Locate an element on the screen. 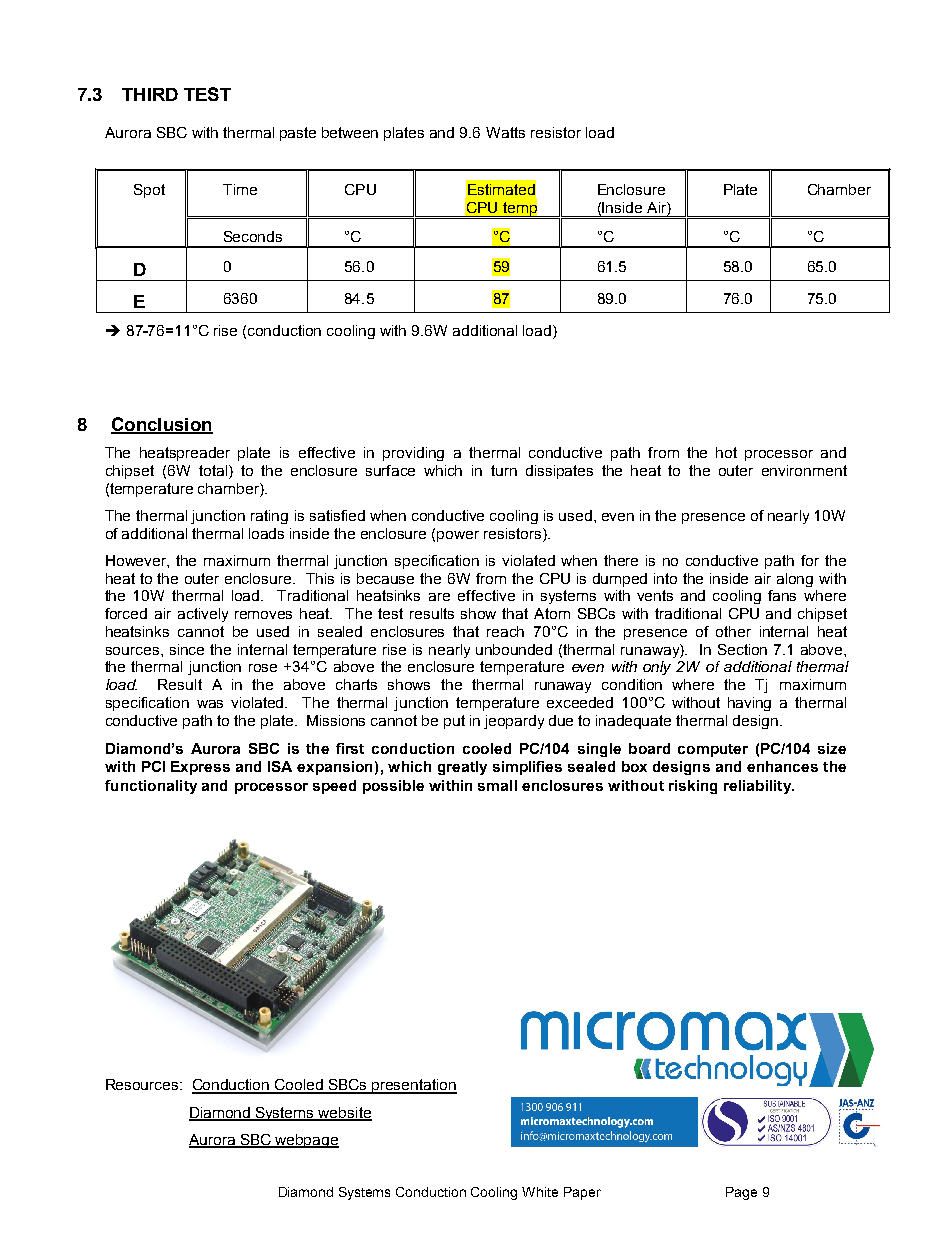  reliability is located at coordinates (758, 787).
